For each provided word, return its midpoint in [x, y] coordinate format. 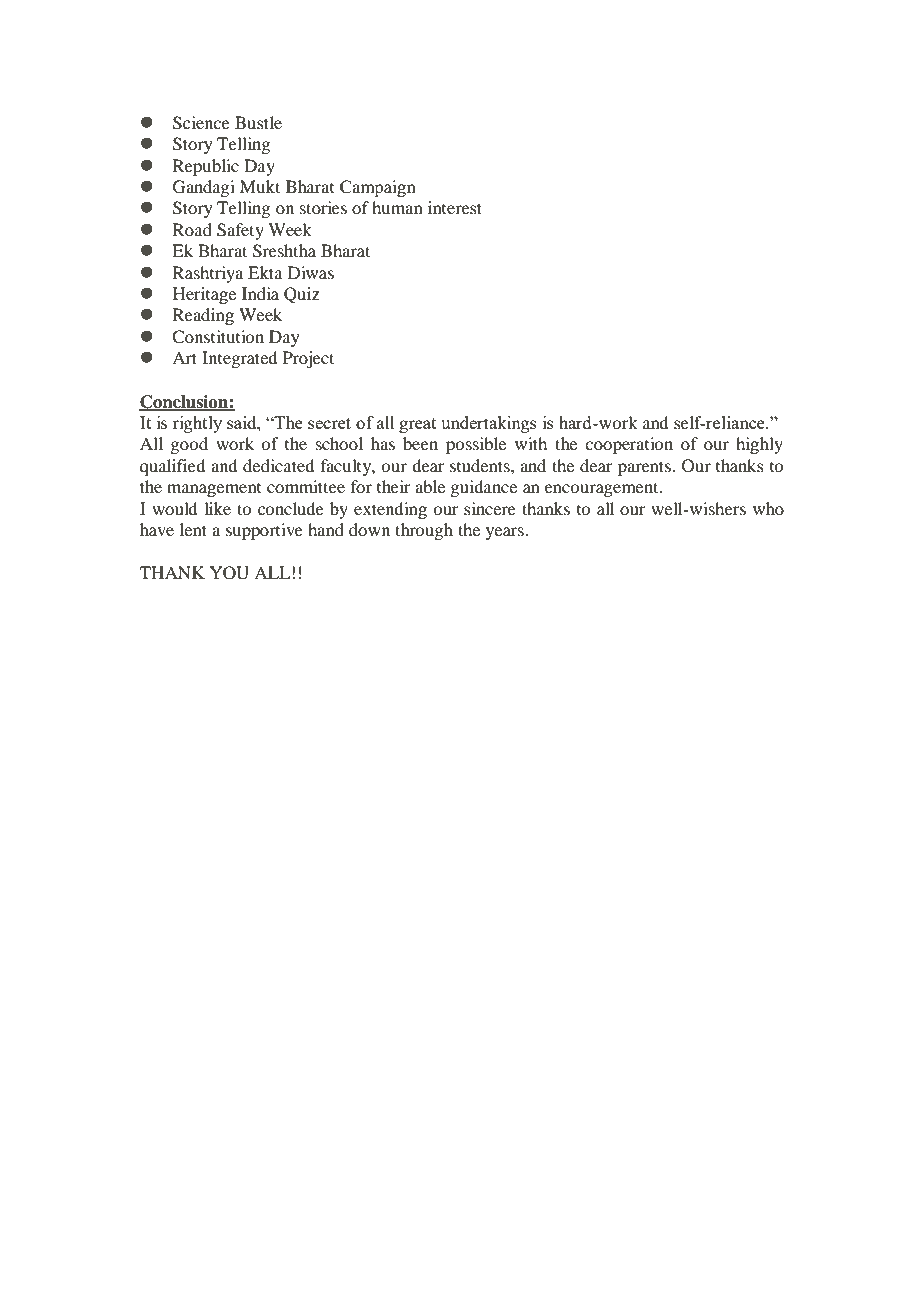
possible [476, 445]
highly [759, 445]
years [506, 533]
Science [201, 123]
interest [455, 207]
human [397, 207]
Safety [240, 231]
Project [308, 359]
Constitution [218, 337]
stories [323, 207]
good [189, 445]
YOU [229, 573]
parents [645, 468]
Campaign [378, 188]
